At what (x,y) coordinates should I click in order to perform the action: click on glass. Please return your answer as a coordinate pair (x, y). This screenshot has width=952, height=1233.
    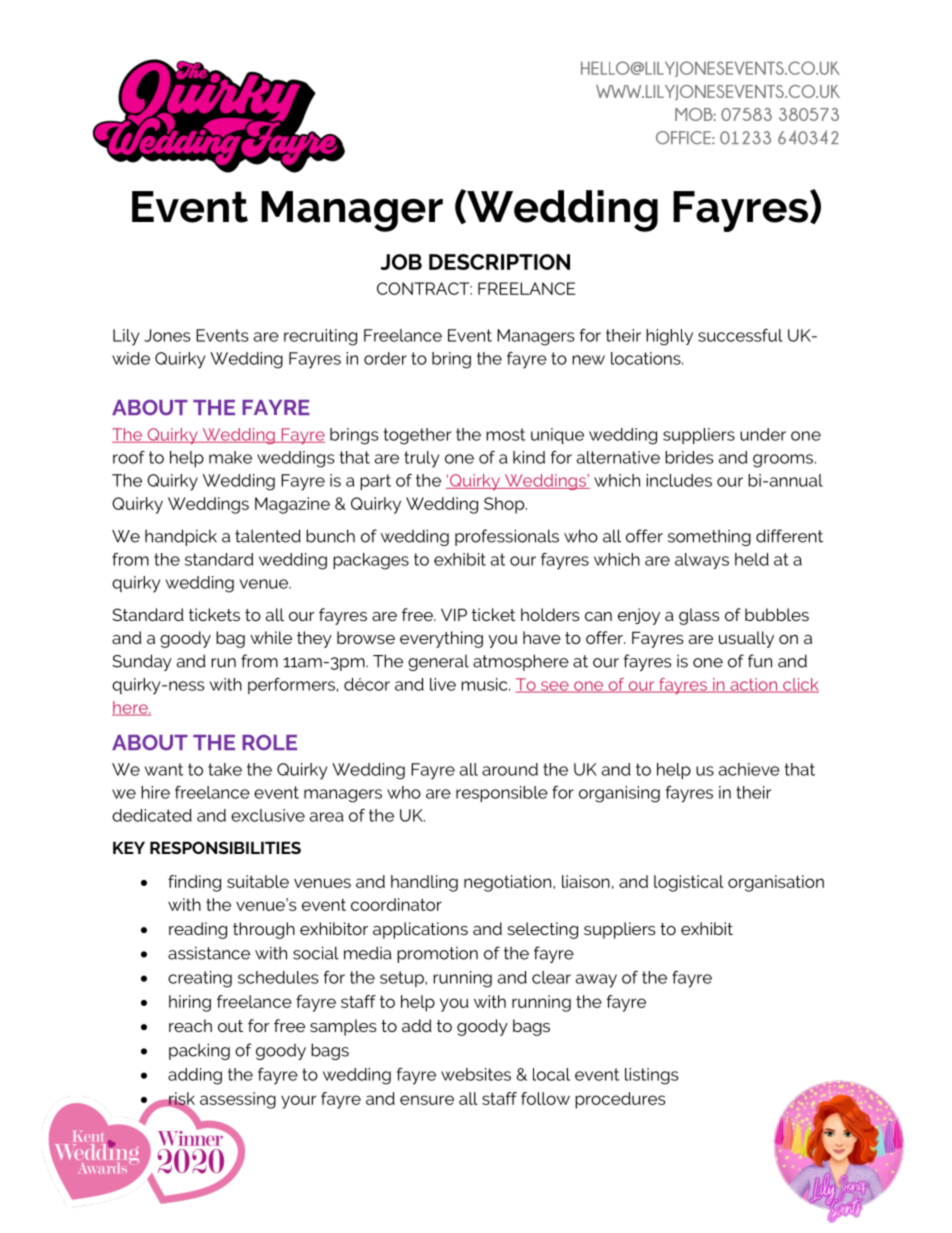
    Looking at the image, I should click on (699, 616).
